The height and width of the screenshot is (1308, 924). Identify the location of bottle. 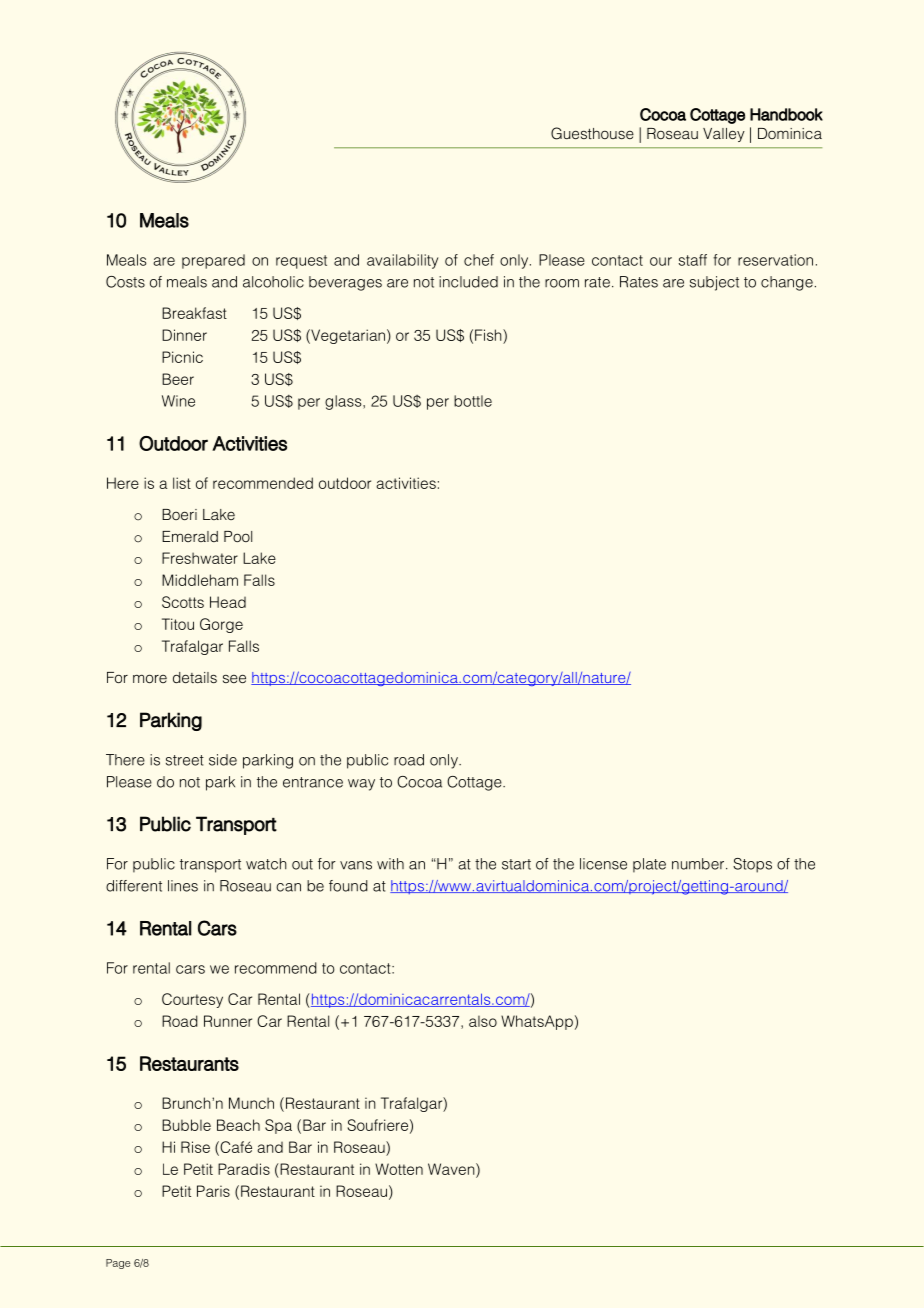
(473, 401).
